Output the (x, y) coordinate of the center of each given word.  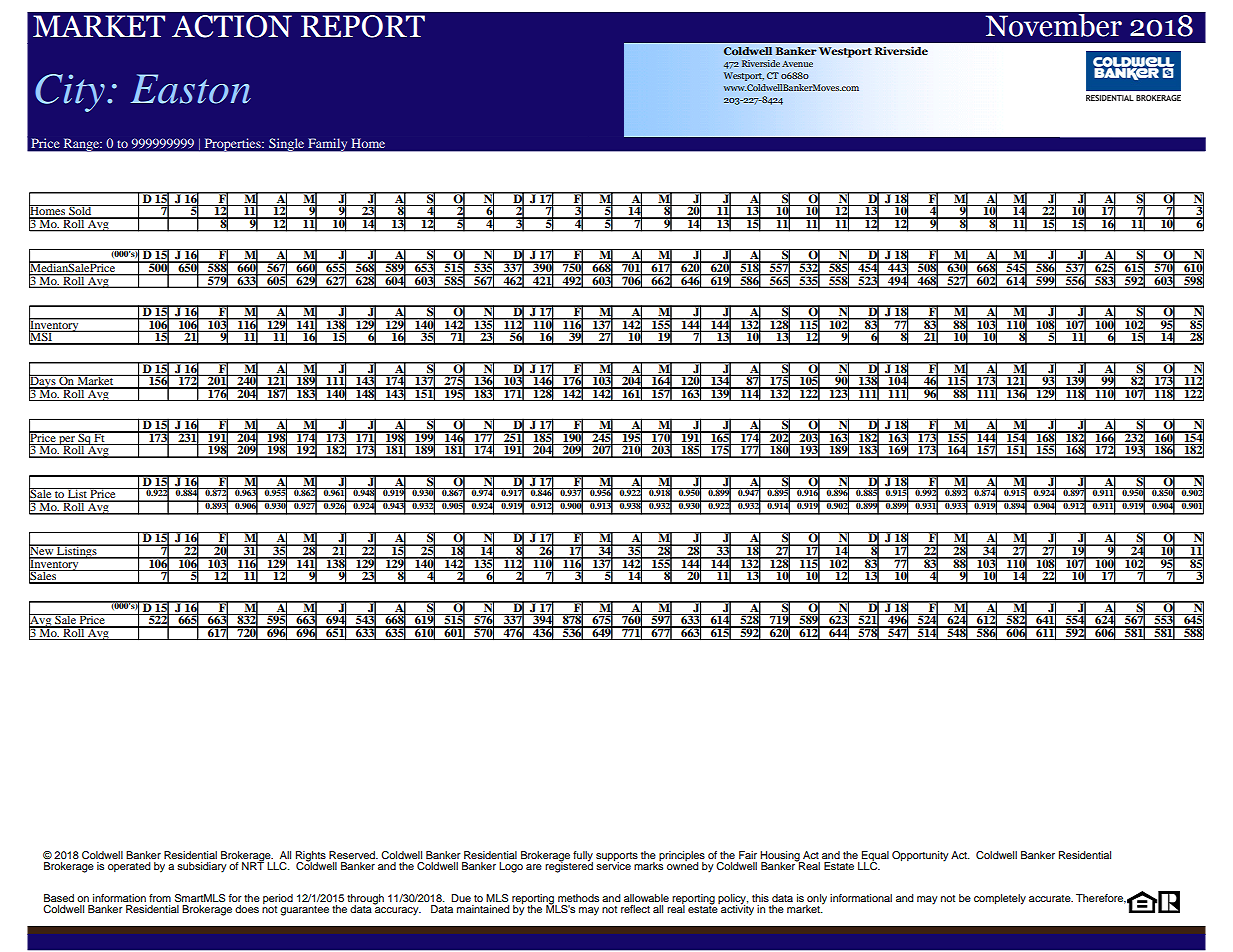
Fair (748, 855)
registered (569, 866)
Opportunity (920, 856)
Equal (875, 857)
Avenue (797, 63)
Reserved (353, 855)
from (160, 898)
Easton (190, 89)
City (70, 93)
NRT (253, 865)
